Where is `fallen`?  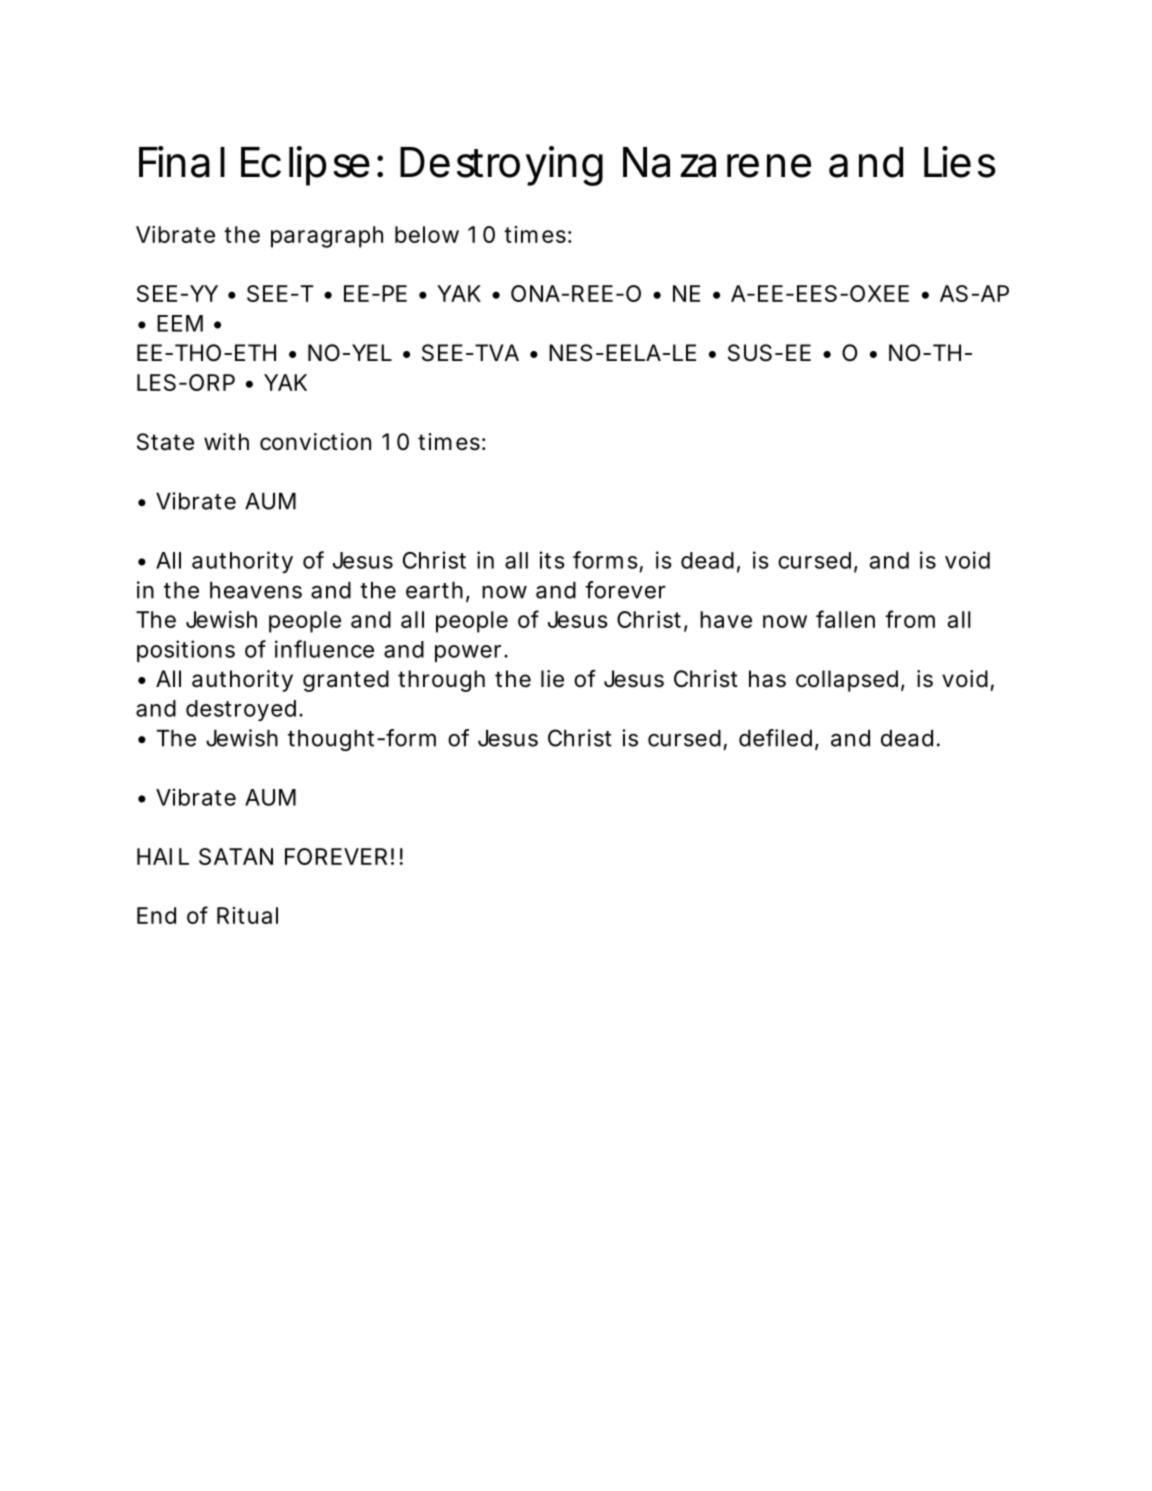 fallen is located at coordinates (845, 619).
